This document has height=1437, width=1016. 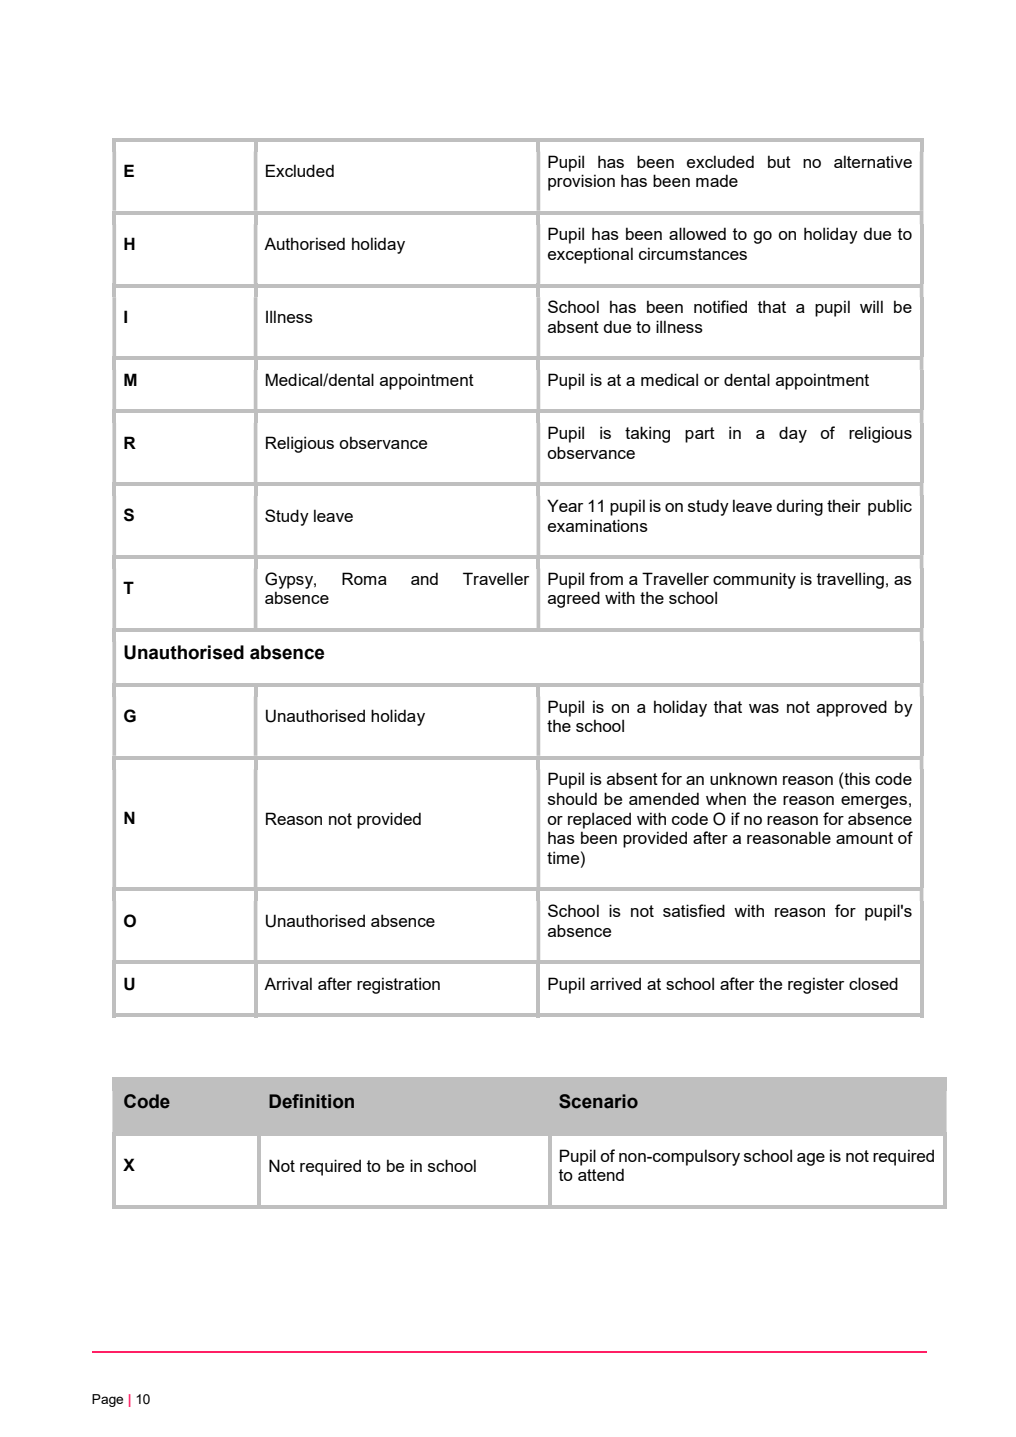 What do you see at coordinates (107, 1400) in the document?
I see `Page` at bounding box center [107, 1400].
